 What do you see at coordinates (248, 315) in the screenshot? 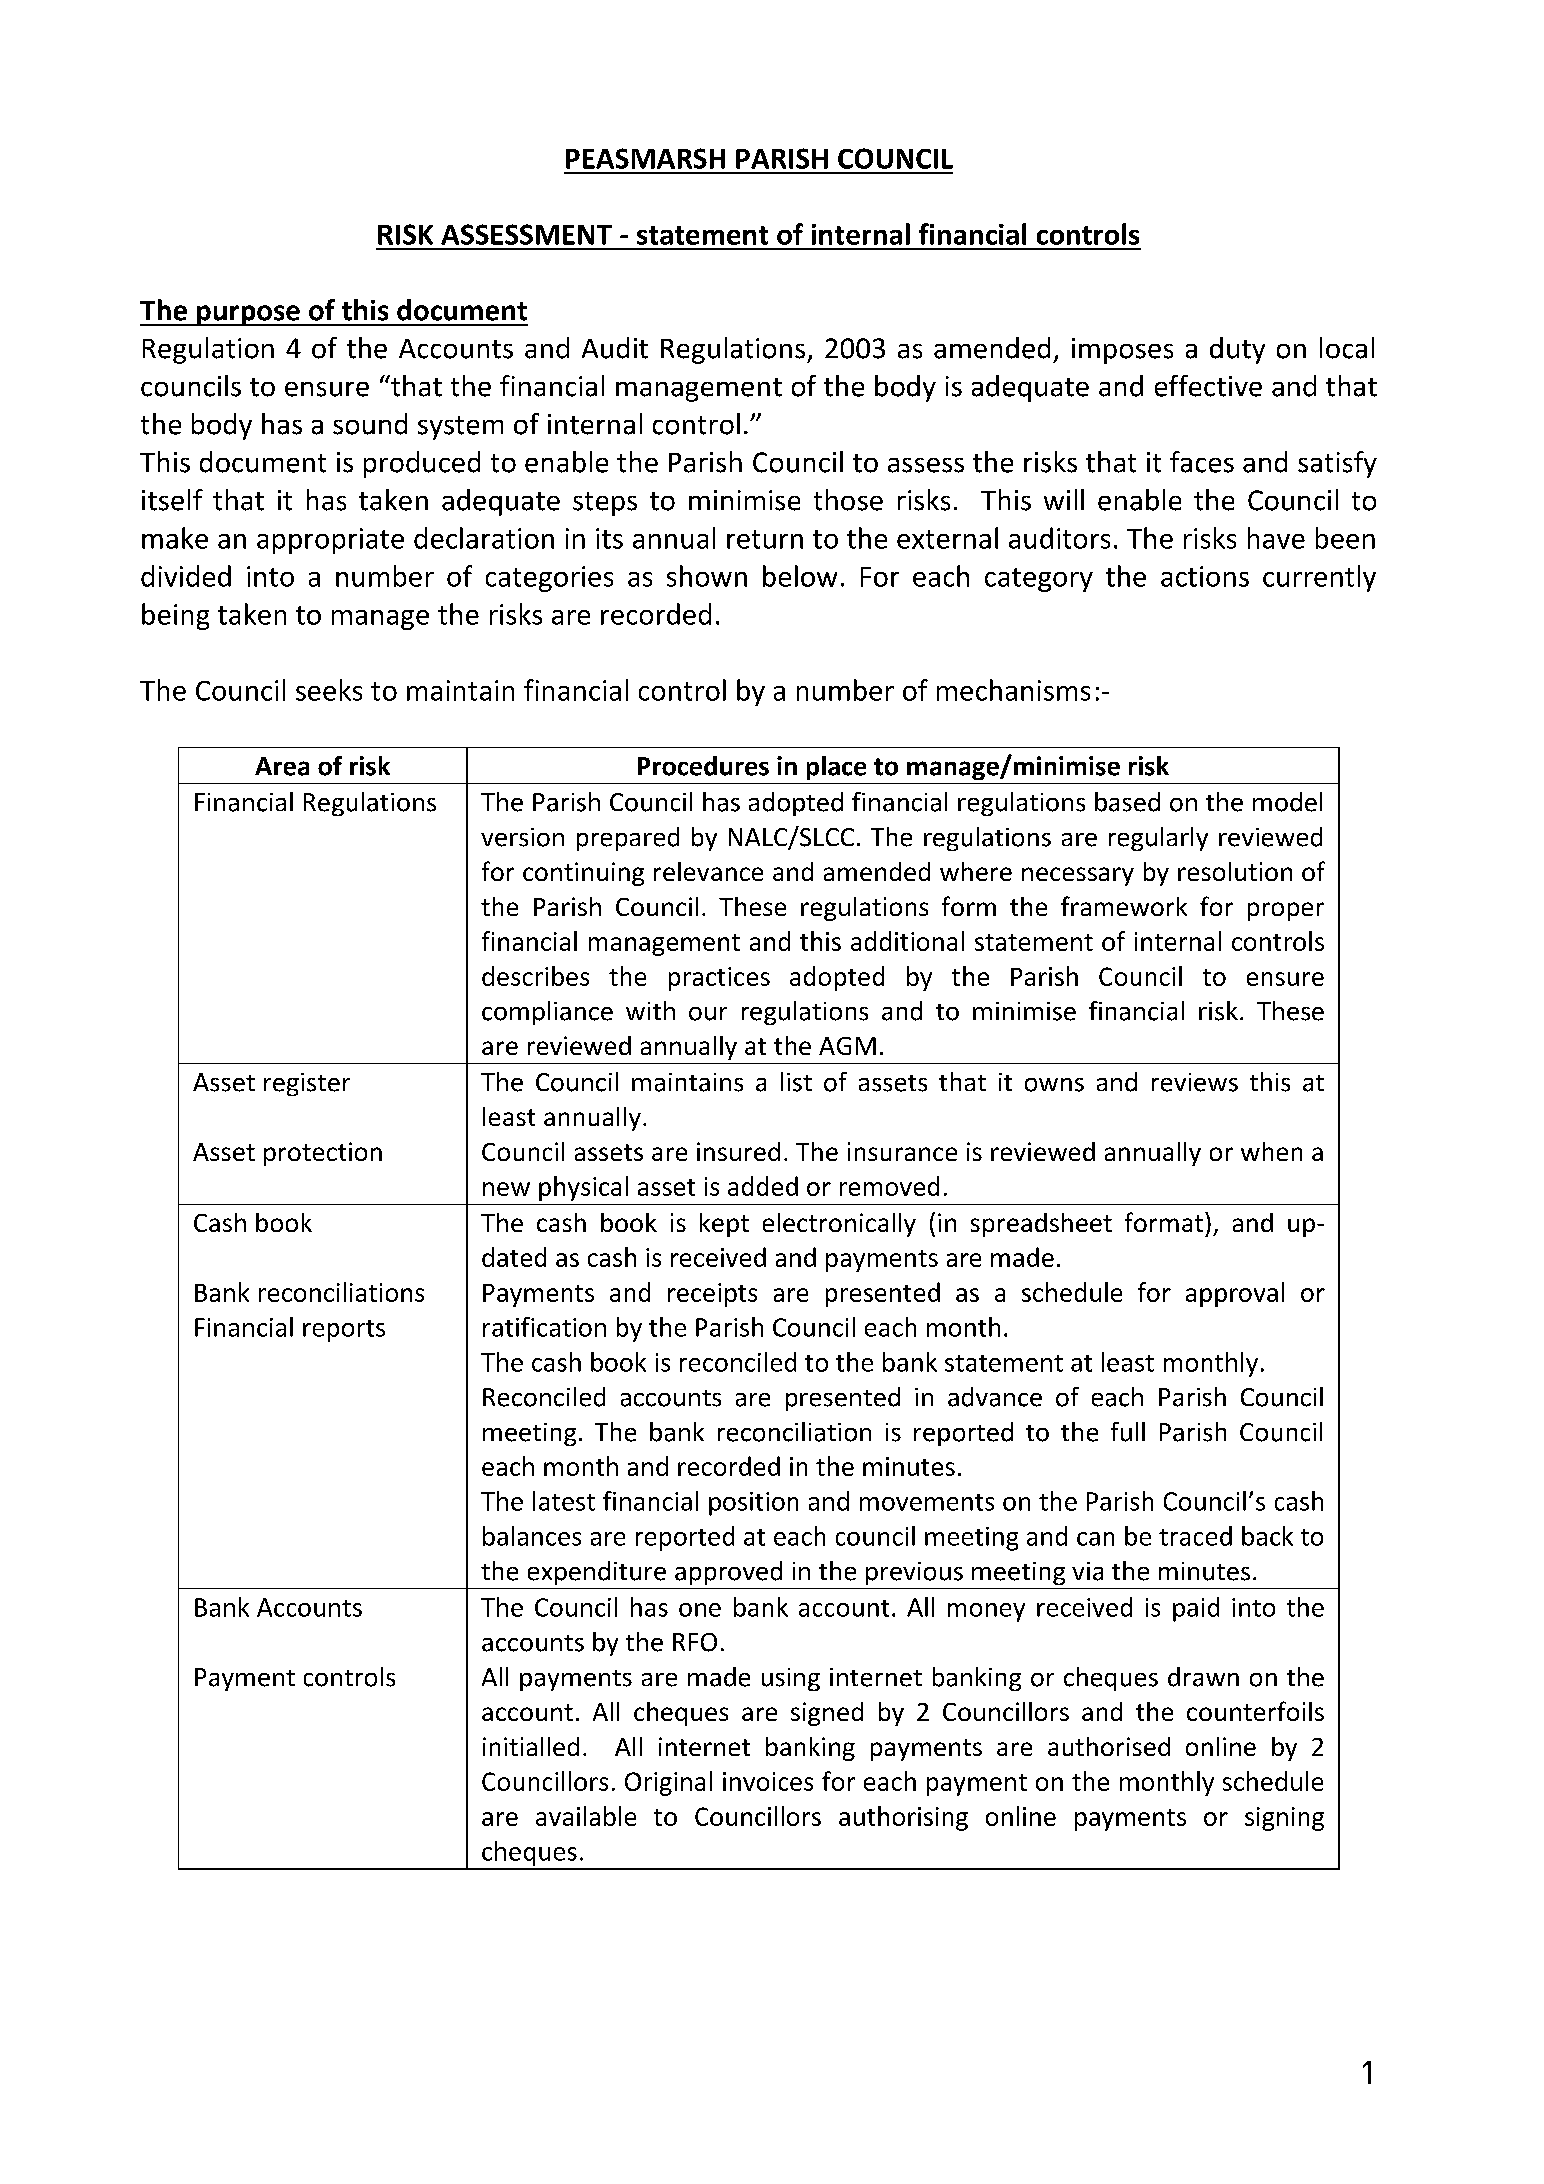
I see `purpose` at bounding box center [248, 315].
